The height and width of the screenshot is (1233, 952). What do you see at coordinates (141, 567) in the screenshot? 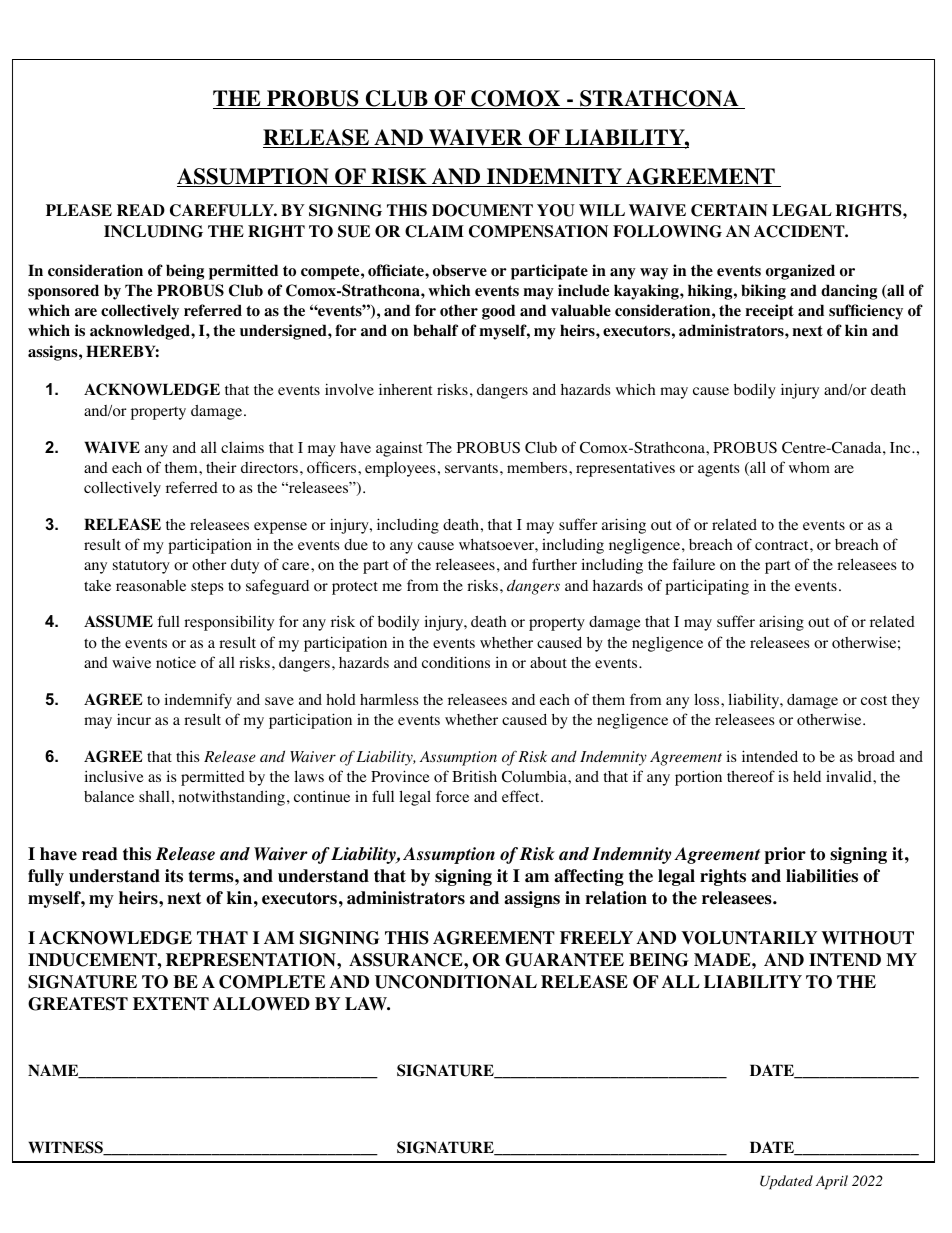
I see `statutory` at bounding box center [141, 567].
